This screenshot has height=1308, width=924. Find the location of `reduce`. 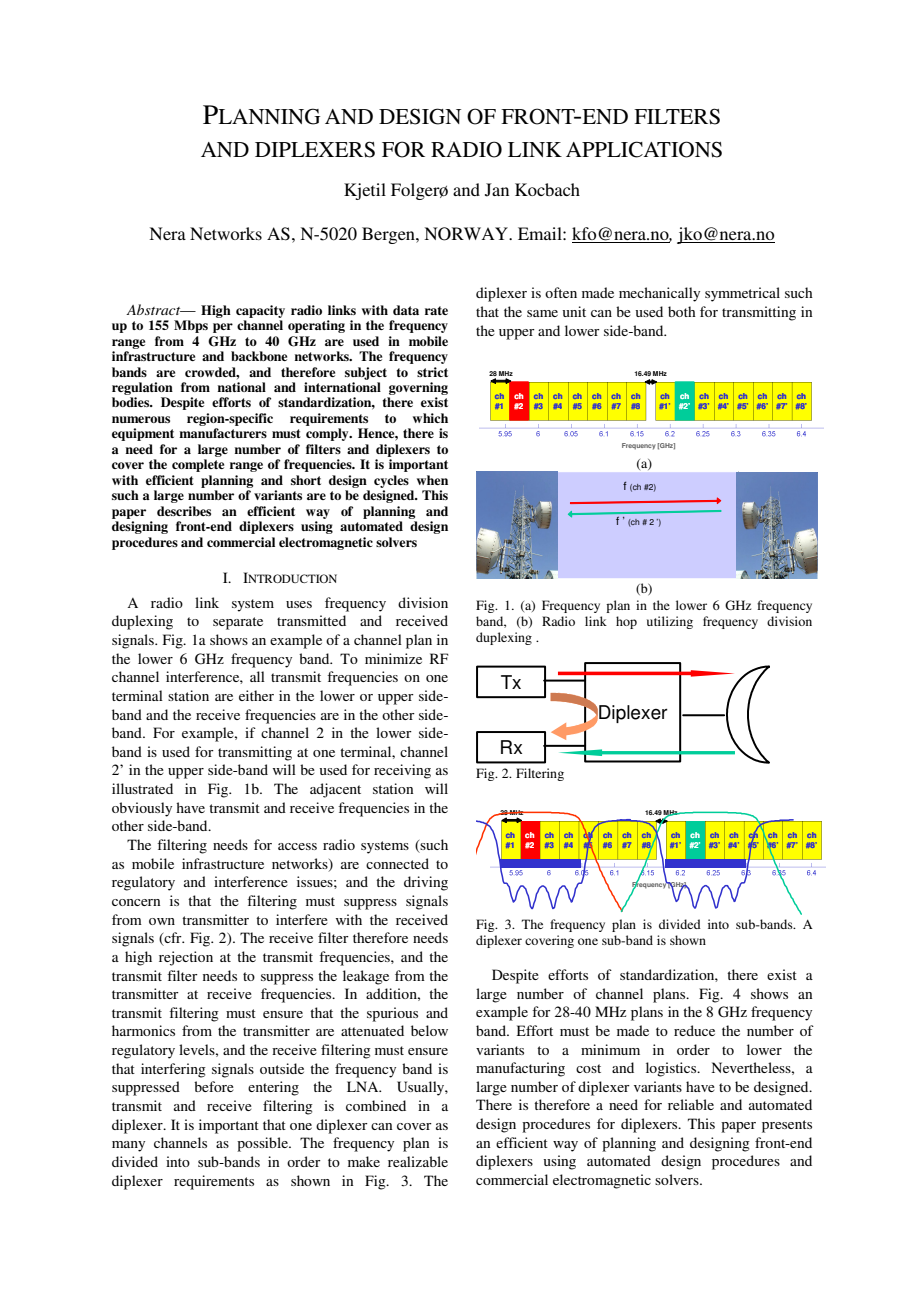

reduce is located at coordinates (694, 1030).
